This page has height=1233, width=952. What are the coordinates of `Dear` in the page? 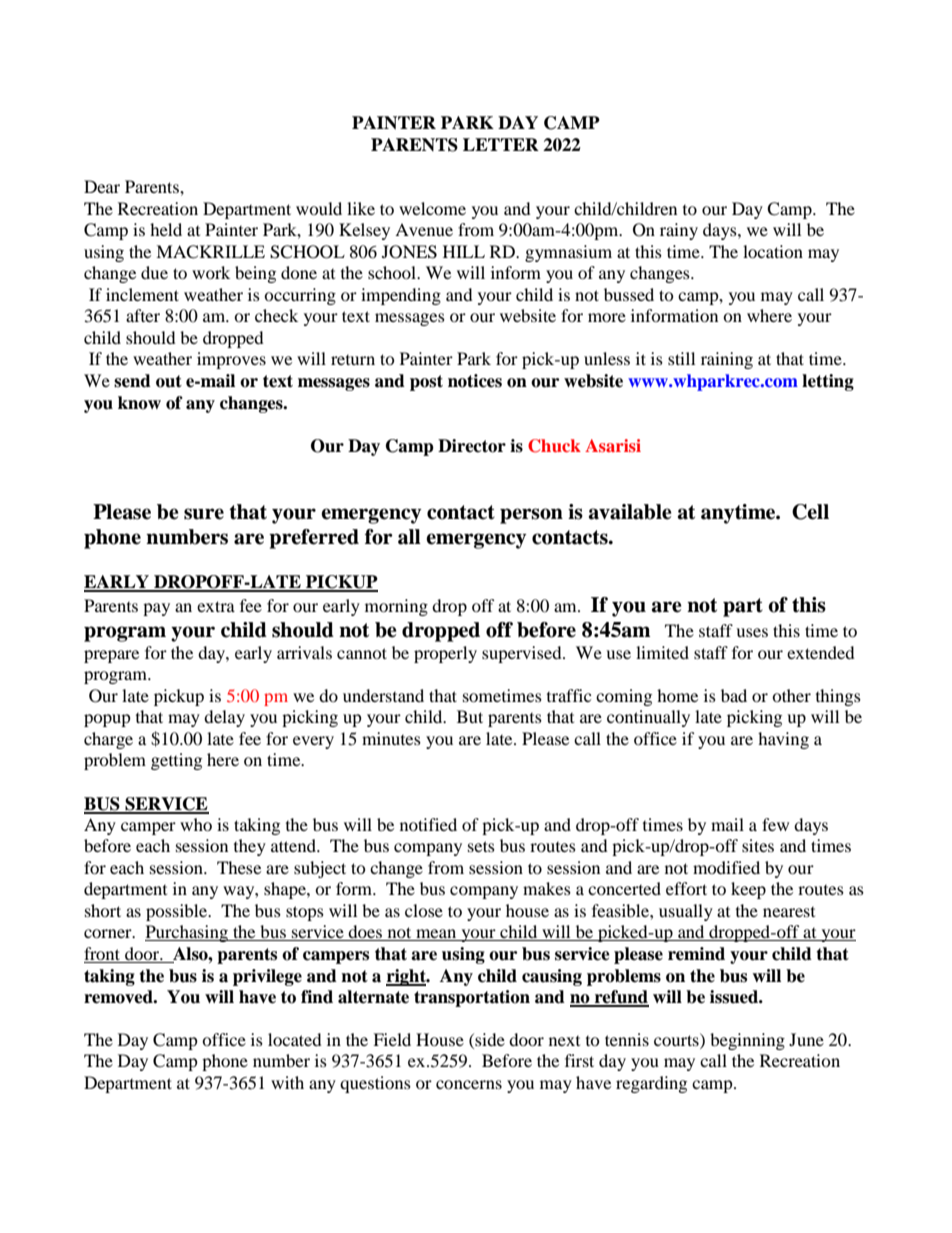 It's located at (102, 186).
